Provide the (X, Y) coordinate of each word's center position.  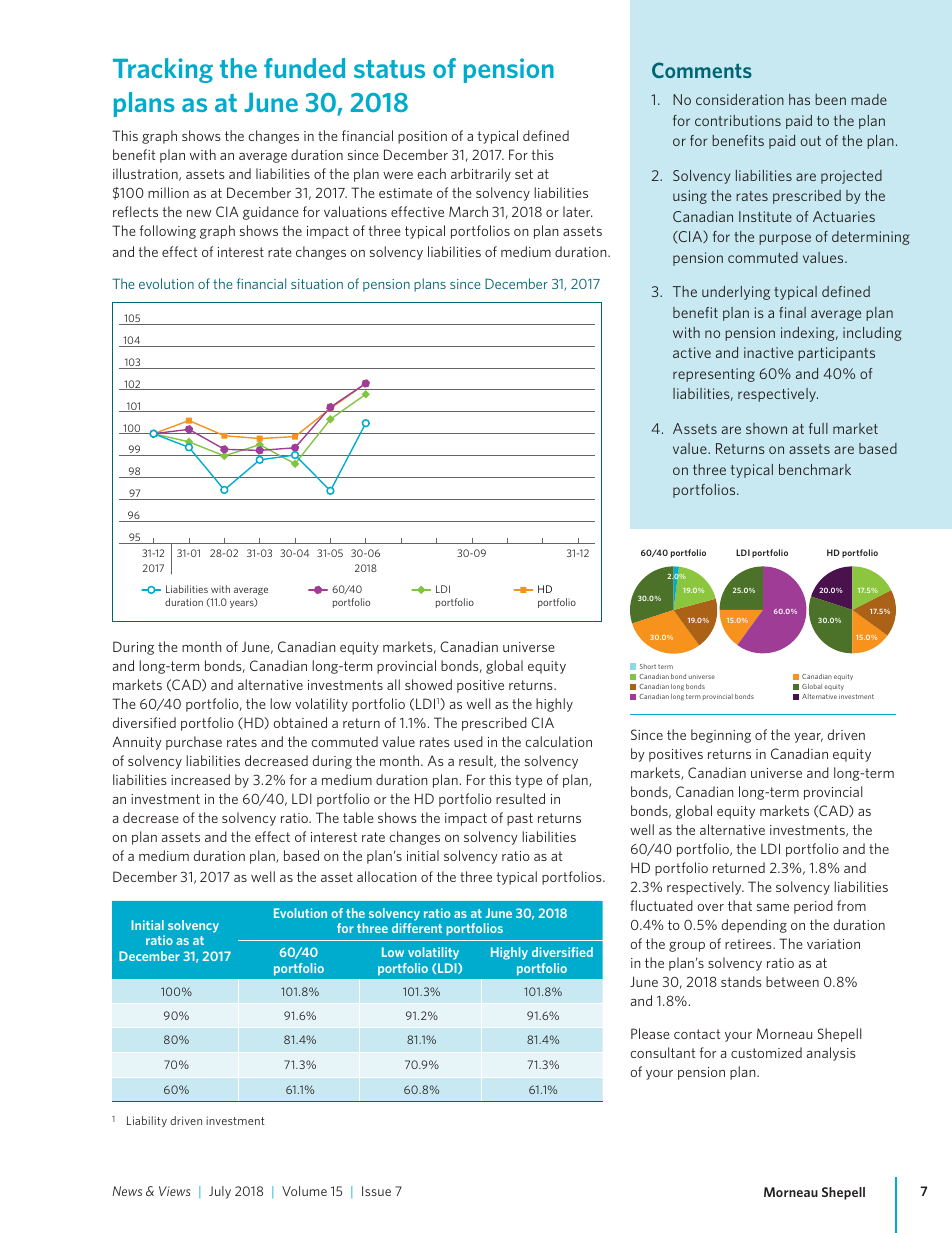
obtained (300, 722)
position (422, 137)
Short (648, 666)
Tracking (163, 70)
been (830, 99)
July (220, 1192)
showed (428, 684)
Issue (376, 1191)
